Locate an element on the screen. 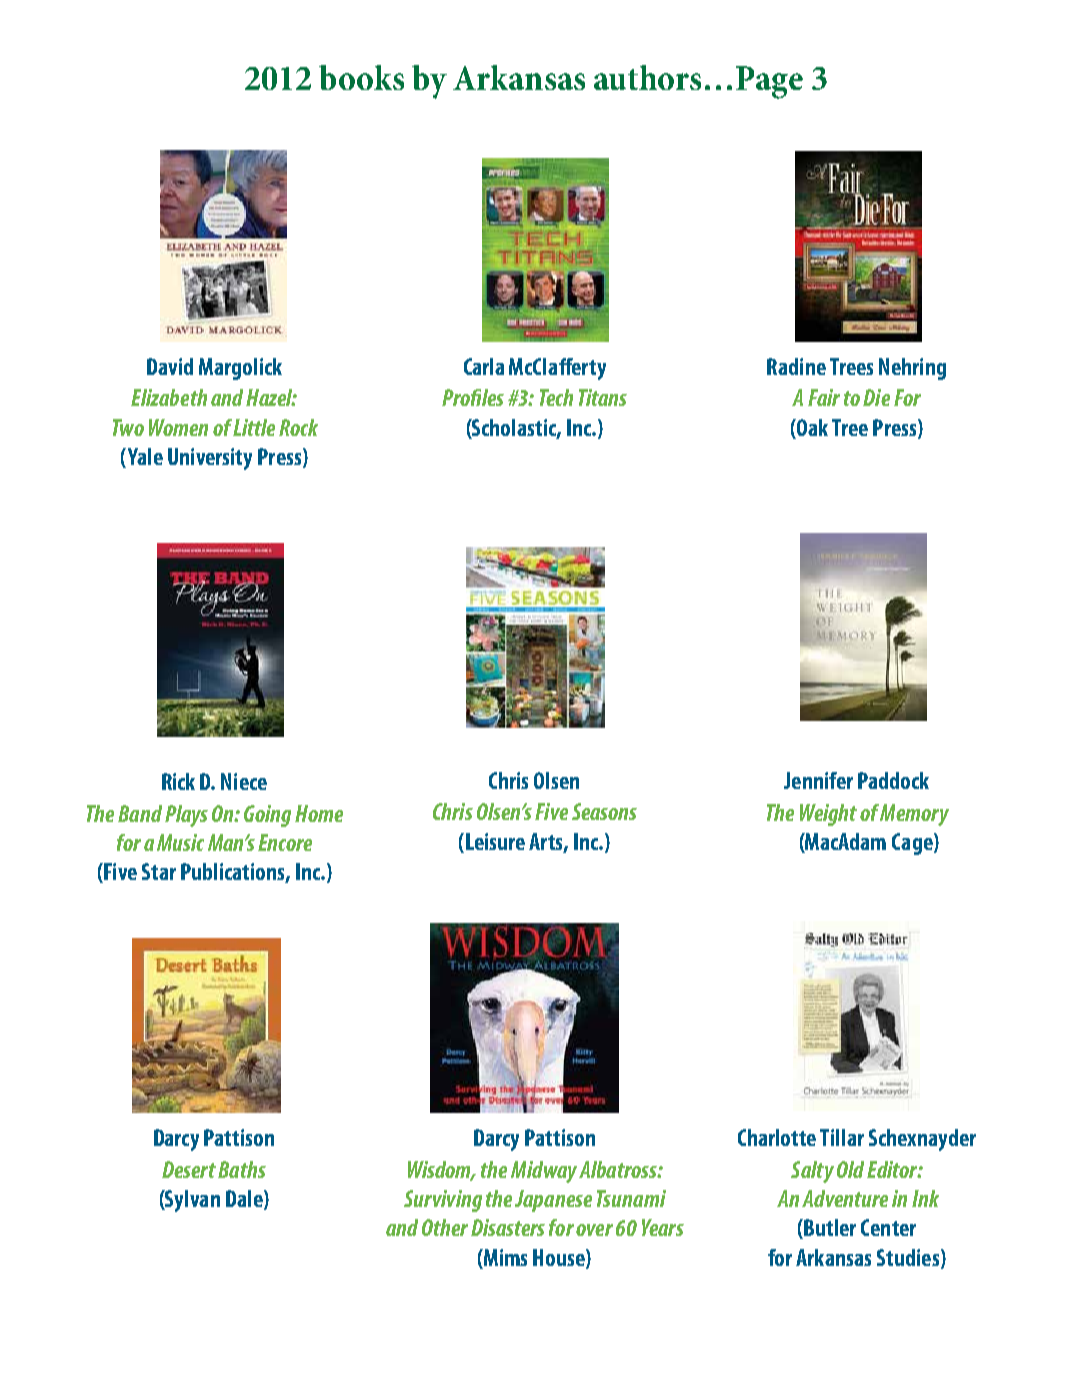  Baths is located at coordinates (242, 1169).
